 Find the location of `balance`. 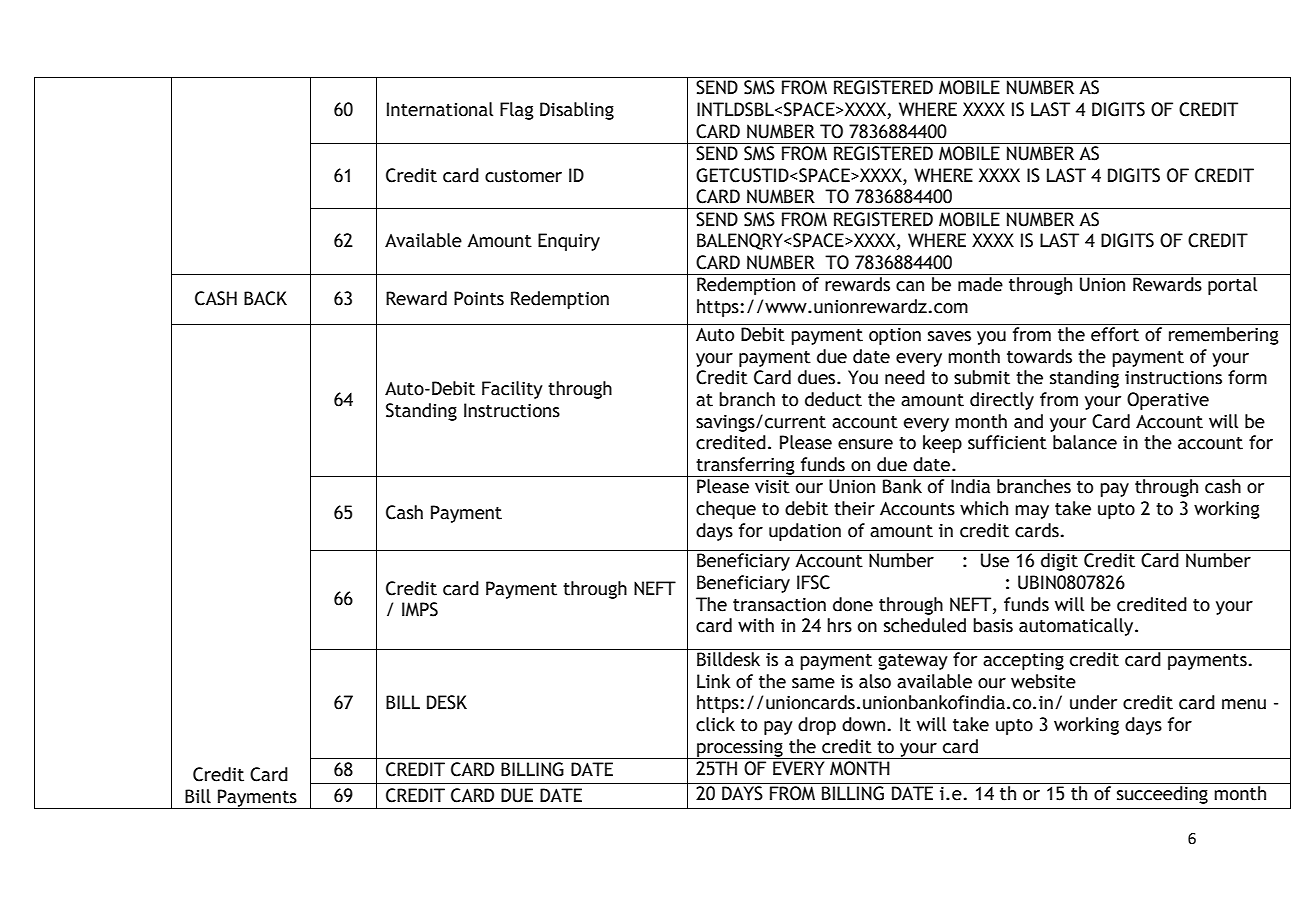

balance is located at coordinates (1085, 442).
